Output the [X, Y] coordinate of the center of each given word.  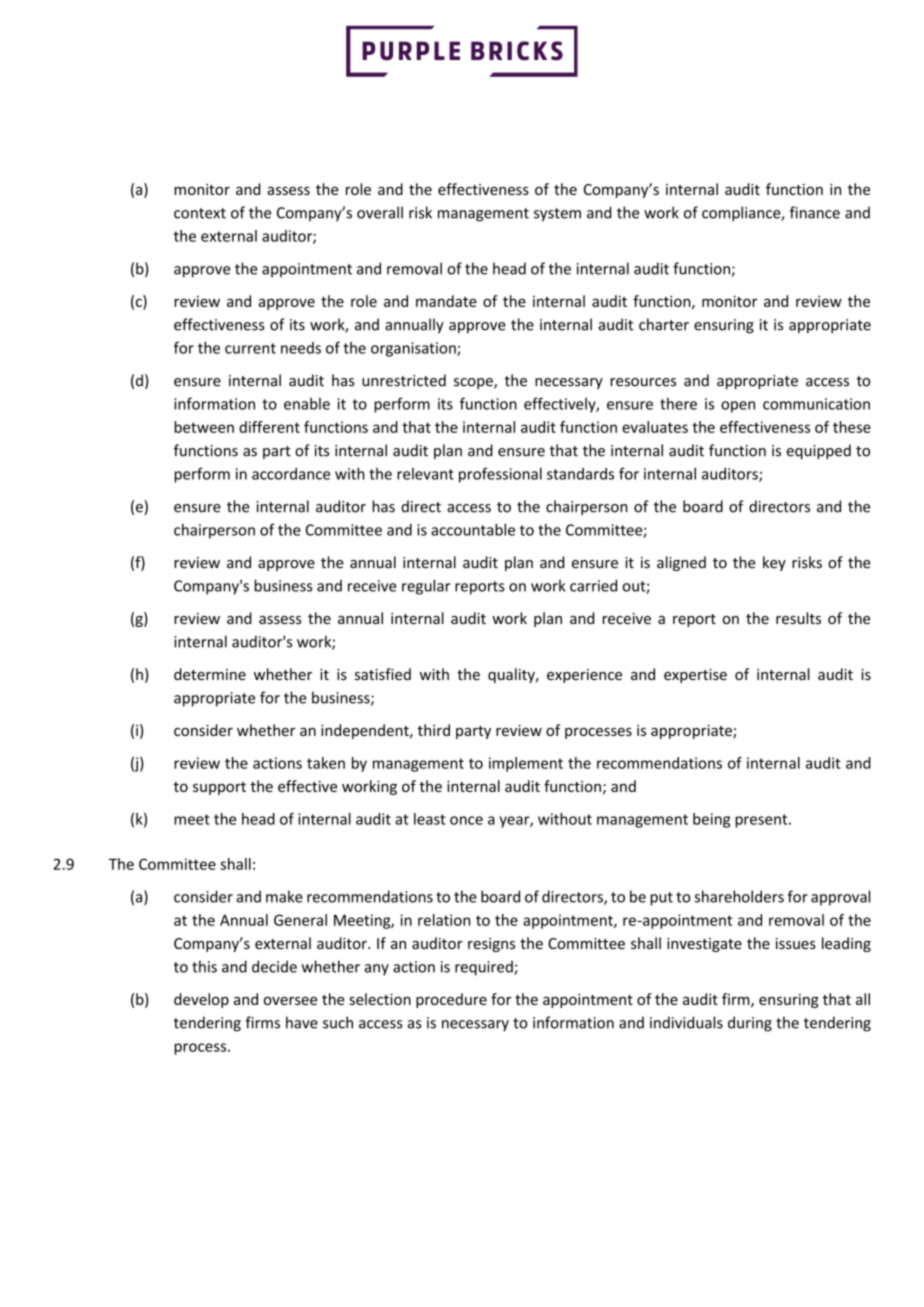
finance [815, 212]
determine [210, 674]
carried [593, 585]
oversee [290, 1001]
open [738, 407]
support [219, 788]
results [798, 618]
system [557, 215]
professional [500, 475]
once [466, 820]
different [269, 427]
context [200, 213]
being [711, 820]
